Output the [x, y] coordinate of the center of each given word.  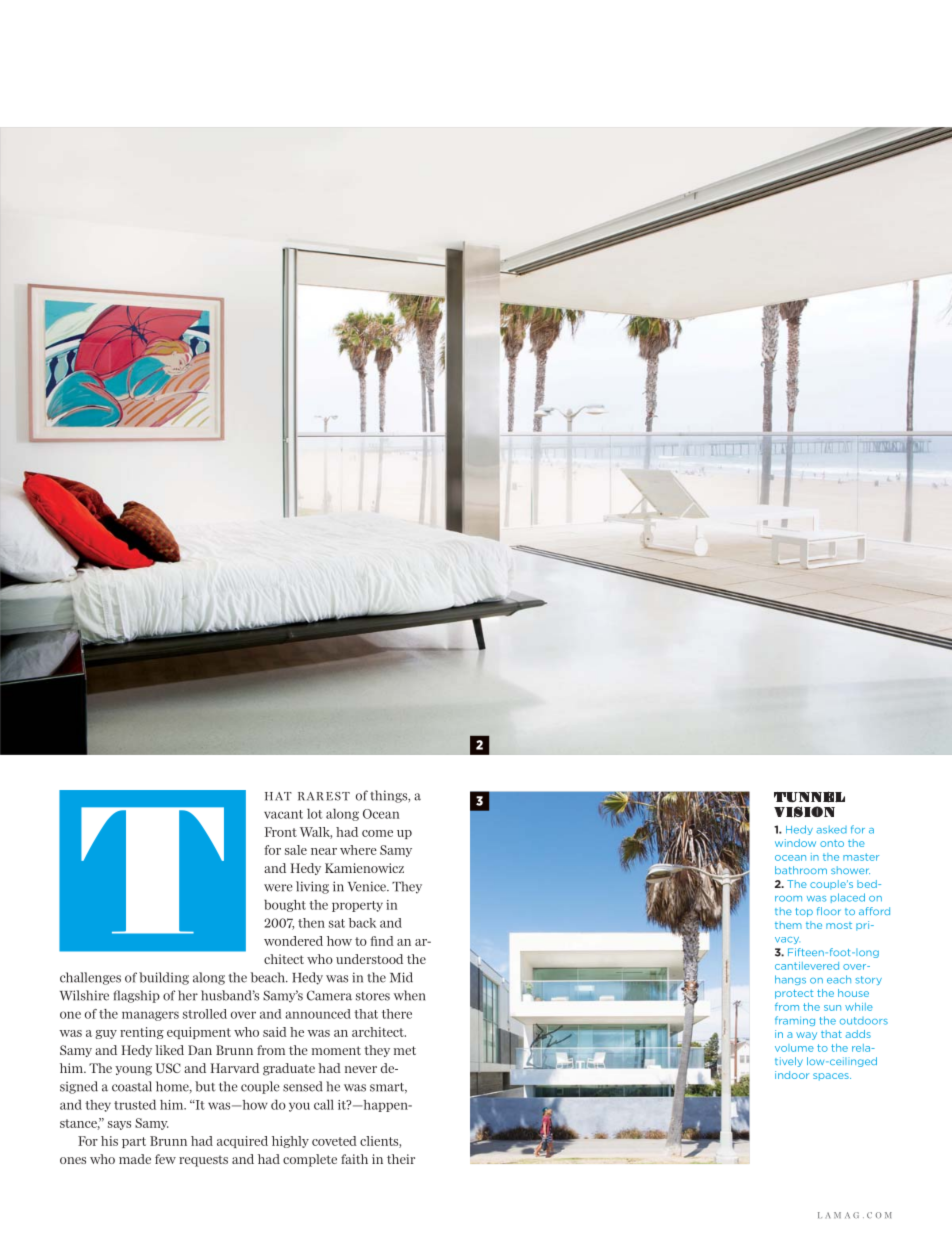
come [377, 833]
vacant [283, 814]
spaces [832, 1077]
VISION [804, 812]
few [165, 1159]
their [401, 1159]
